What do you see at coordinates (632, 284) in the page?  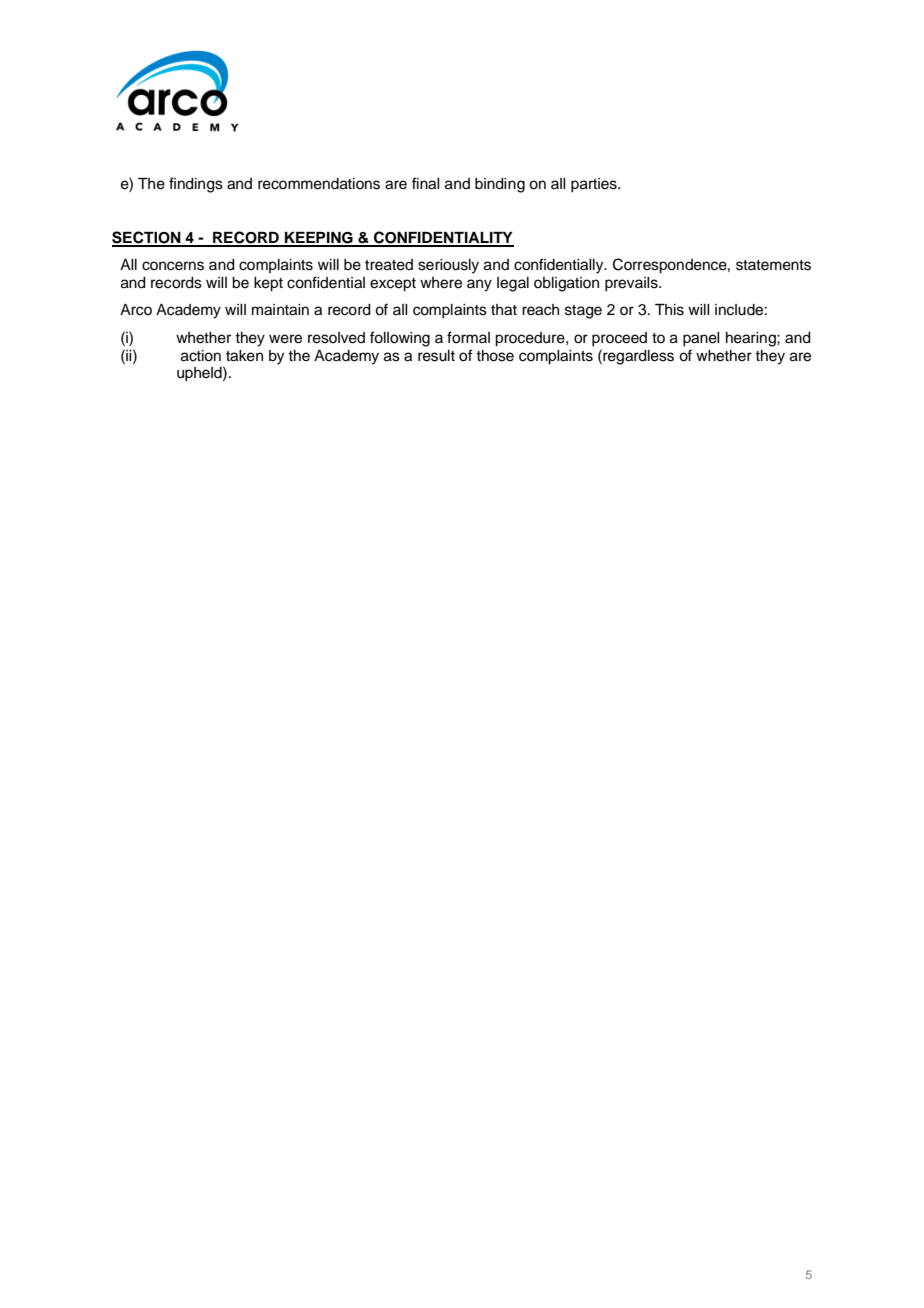 I see `prevails` at bounding box center [632, 284].
